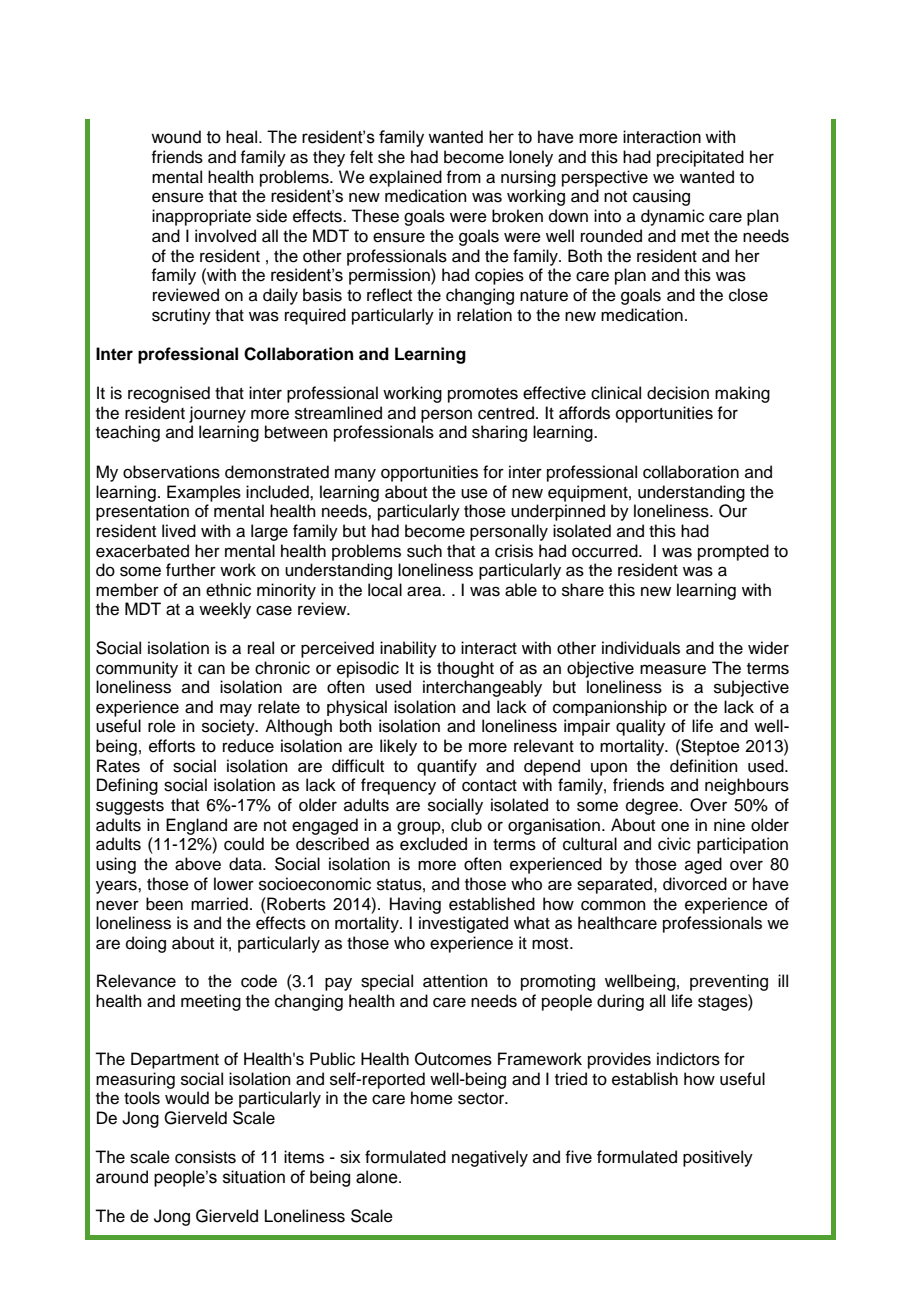 The height and width of the document is (1309, 924). Describe the element at coordinates (196, 826) in the document. I see `England` at that location.
